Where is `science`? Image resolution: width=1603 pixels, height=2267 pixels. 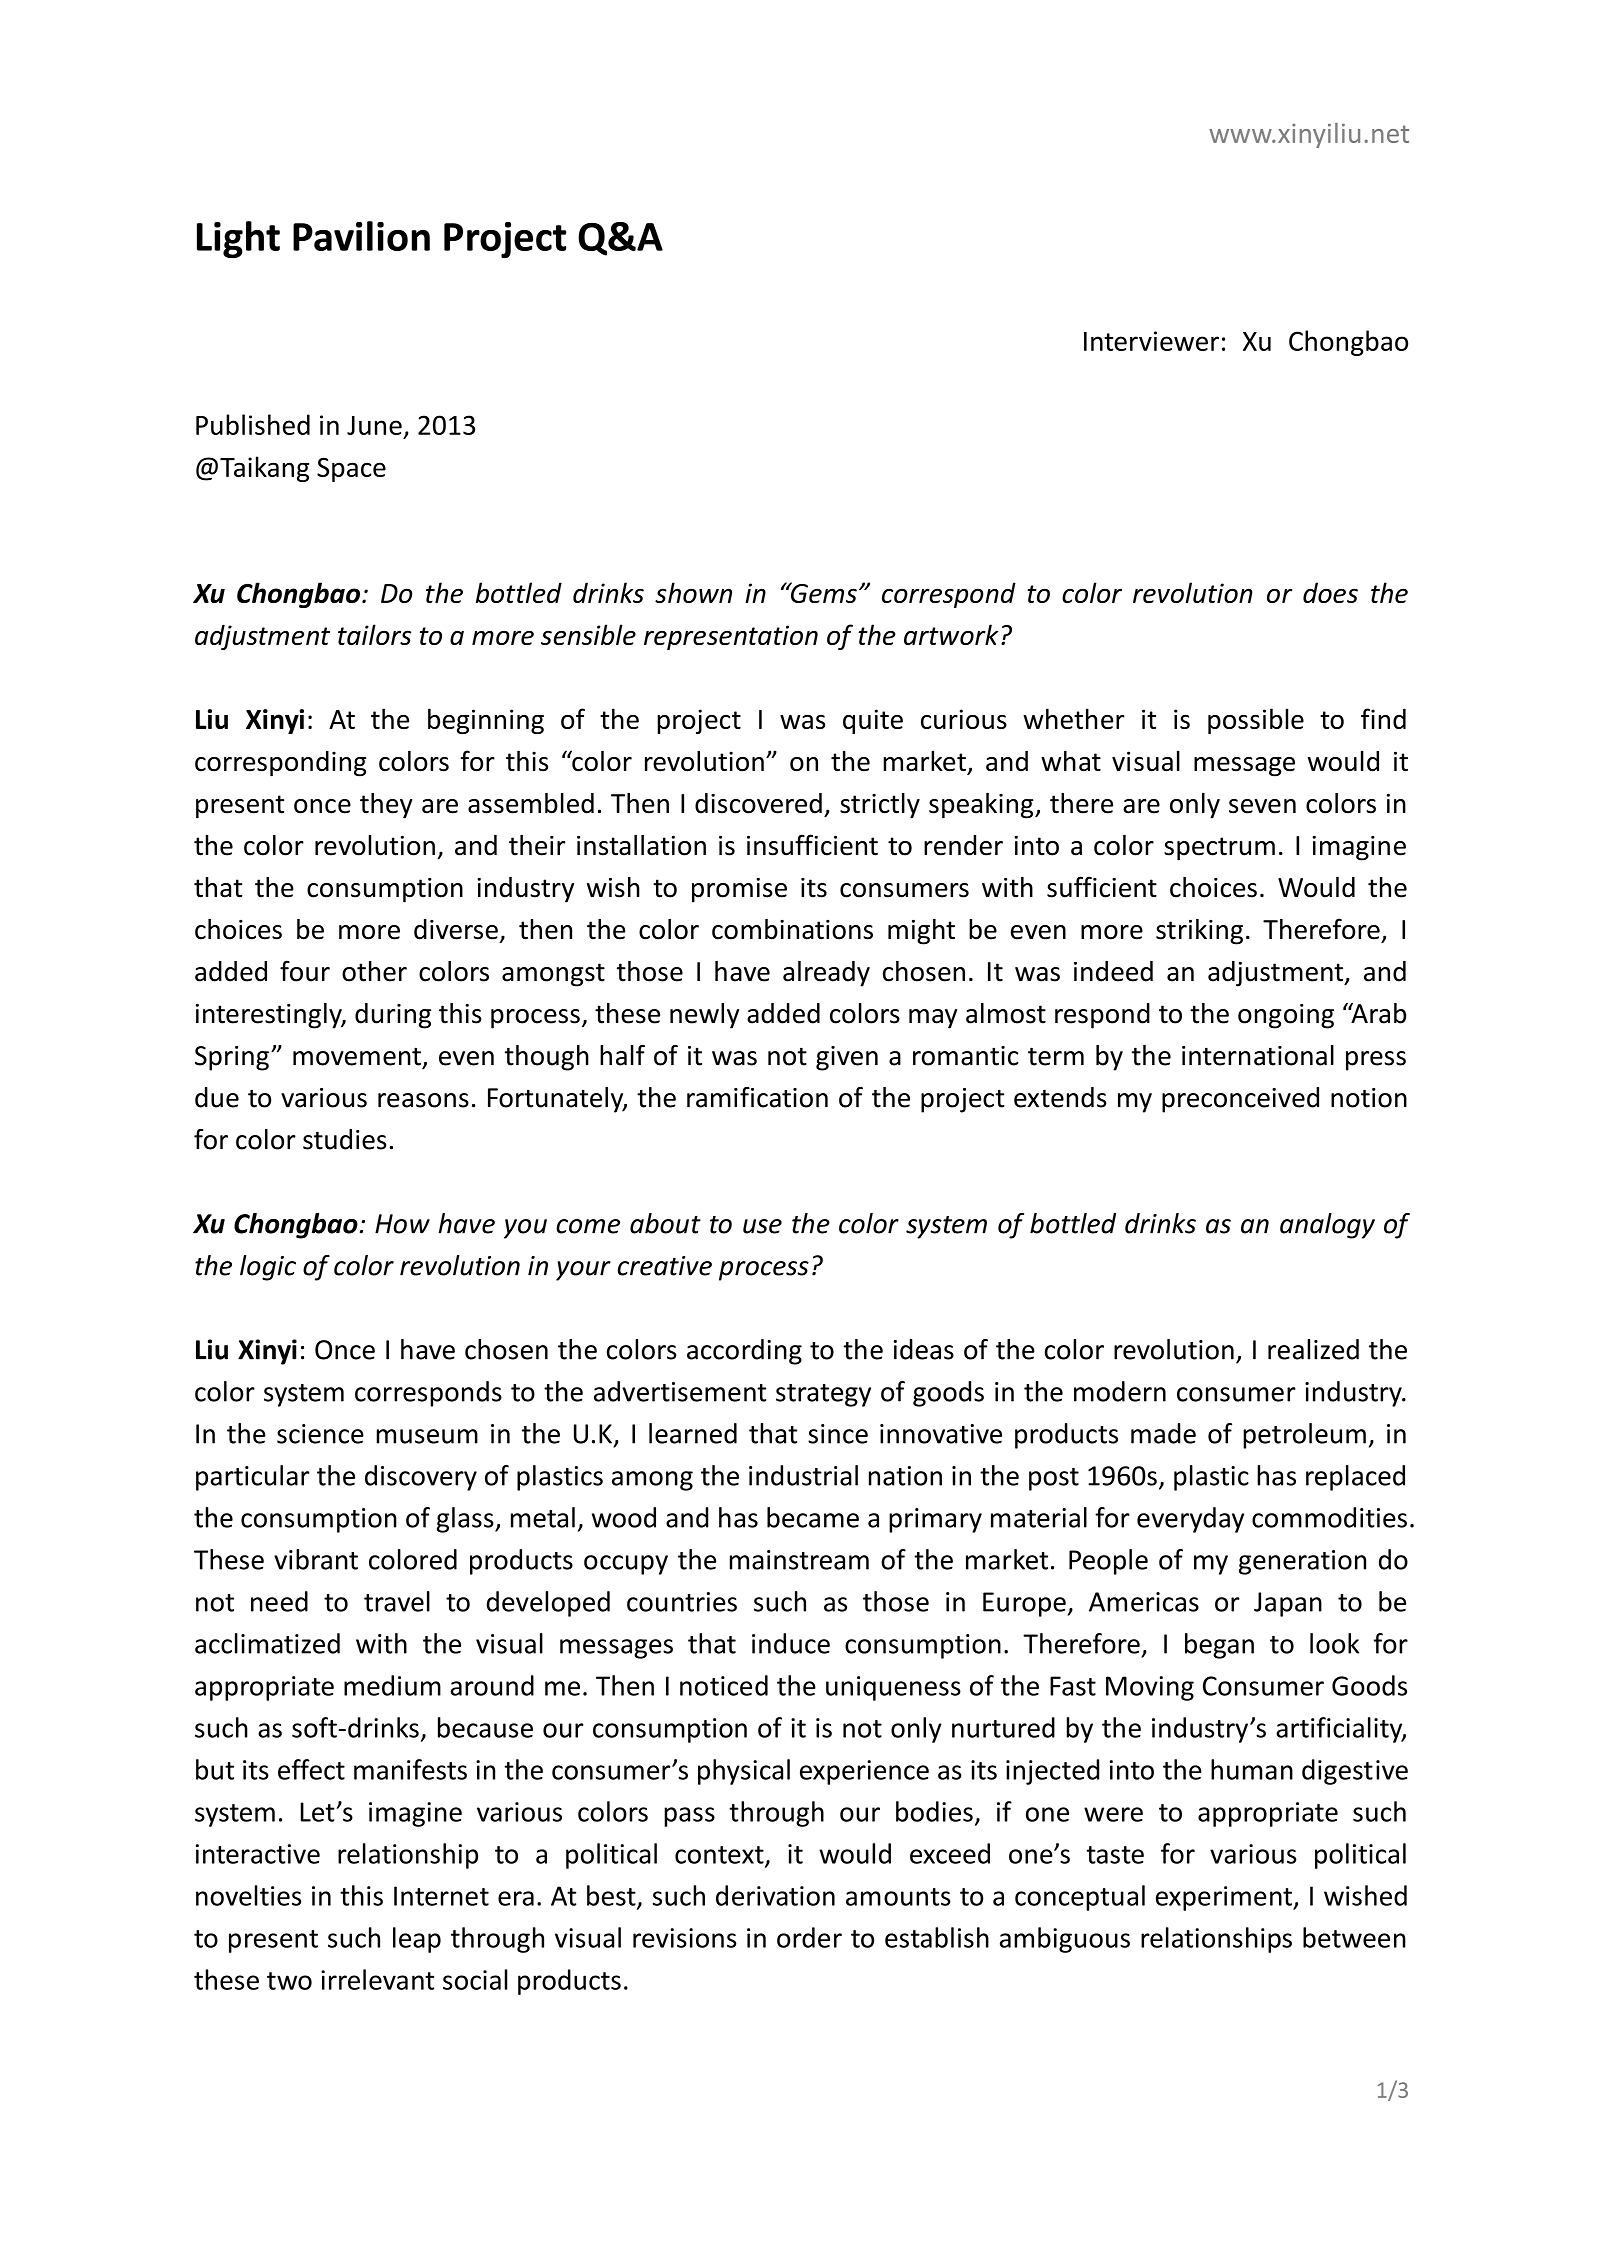
science is located at coordinates (320, 1434).
